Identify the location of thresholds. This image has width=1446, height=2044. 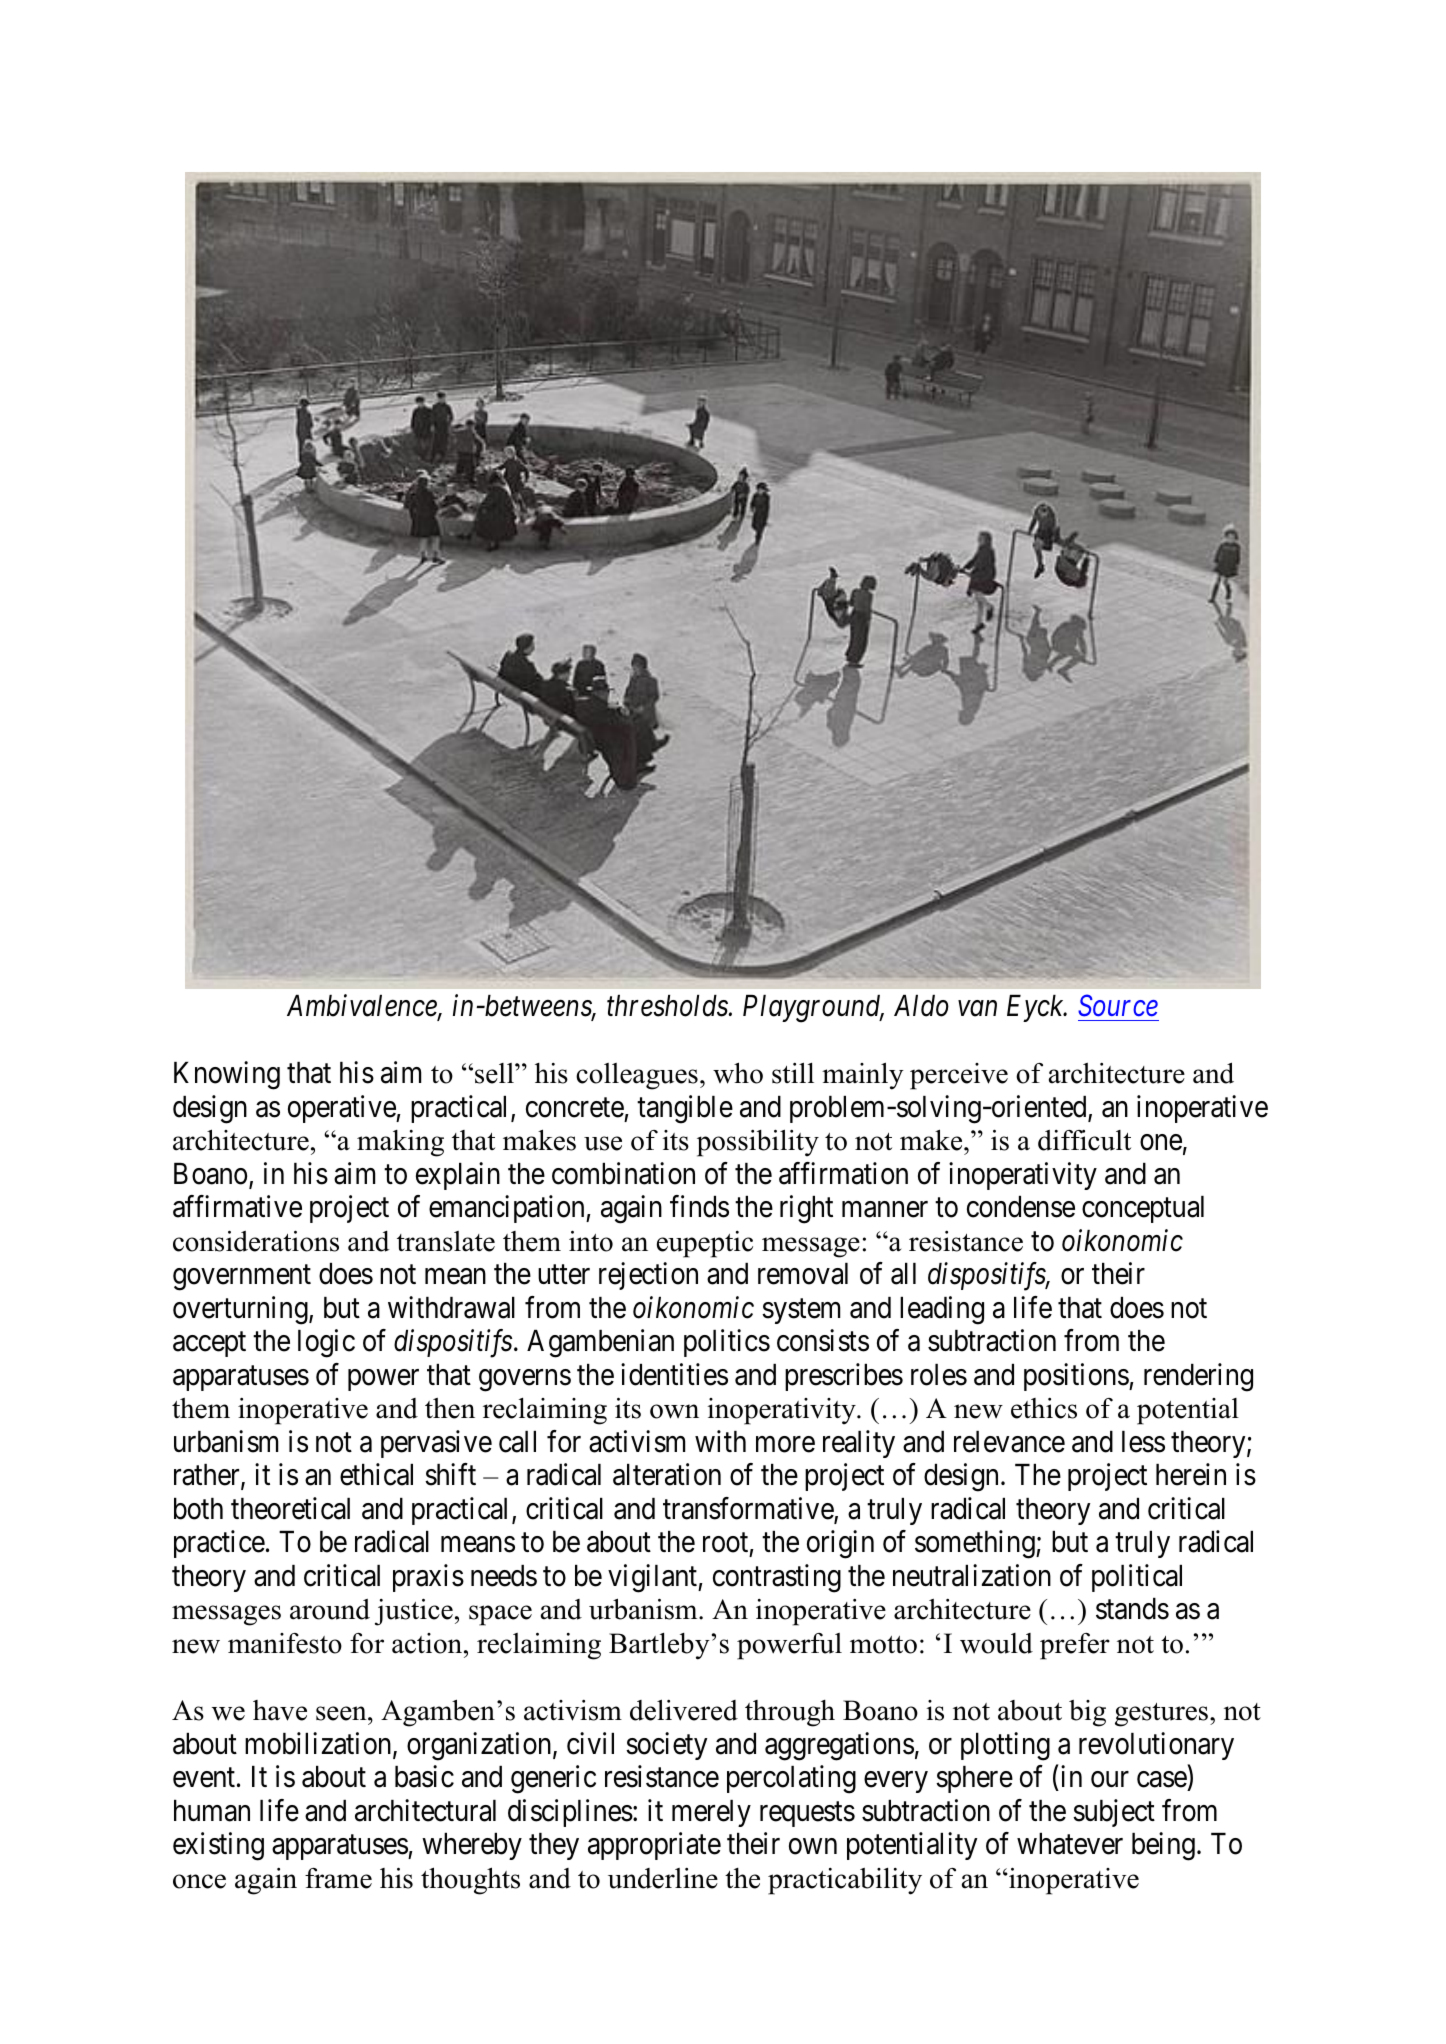
(668, 1006).
